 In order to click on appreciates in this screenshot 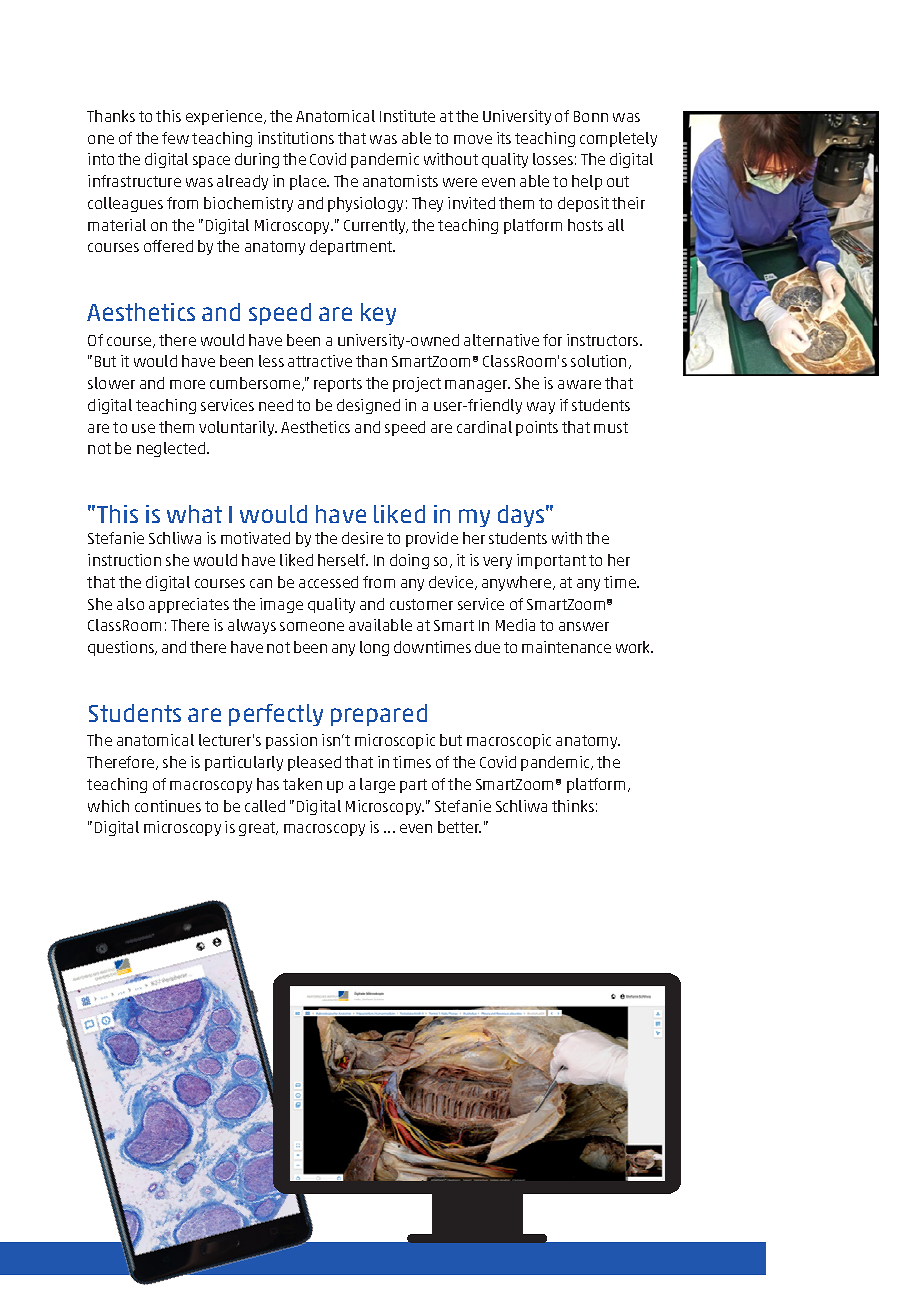, I will do `click(189, 605)`.
